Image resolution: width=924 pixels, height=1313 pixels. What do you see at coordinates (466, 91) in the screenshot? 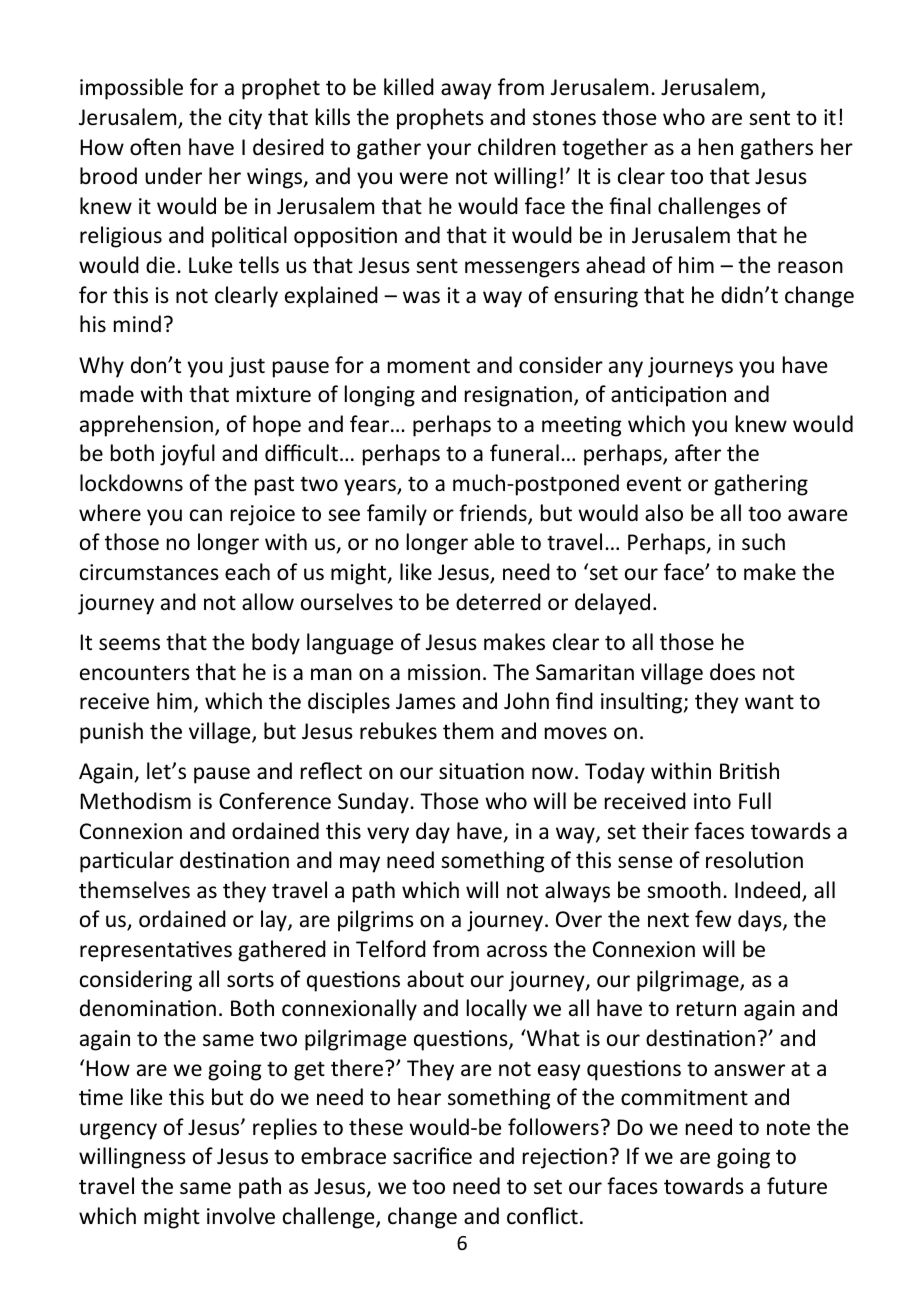
I see `away` at bounding box center [466, 91].
